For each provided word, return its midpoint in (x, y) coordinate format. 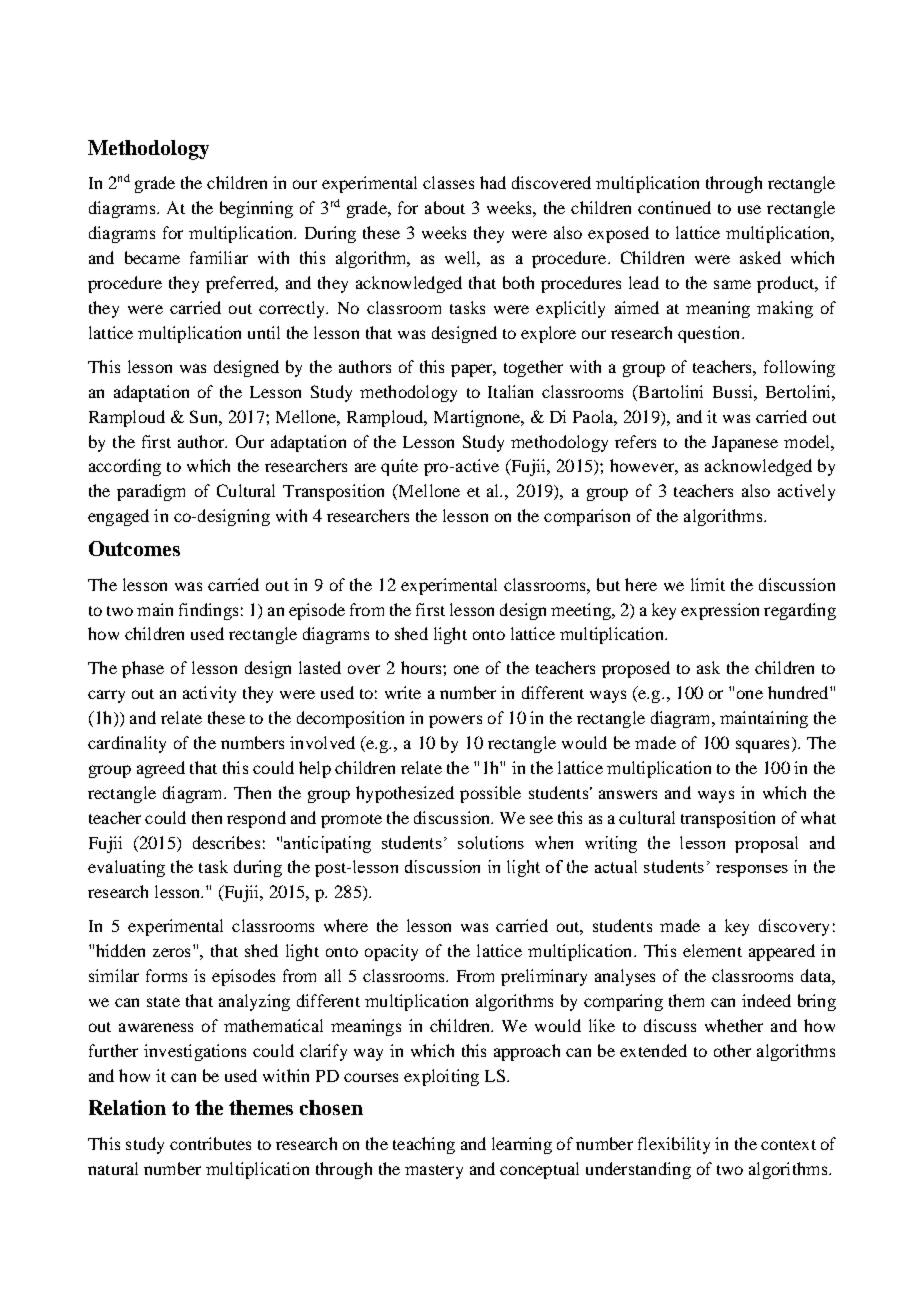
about (445, 207)
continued (674, 207)
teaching (424, 1145)
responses (752, 871)
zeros (171, 952)
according (125, 467)
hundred (799, 692)
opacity (391, 952)
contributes (210, 1143)
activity (209, 694)
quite (399, 467)
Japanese (745, 444)
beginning (256, 209)
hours (422, 667)
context (788, 1145)
